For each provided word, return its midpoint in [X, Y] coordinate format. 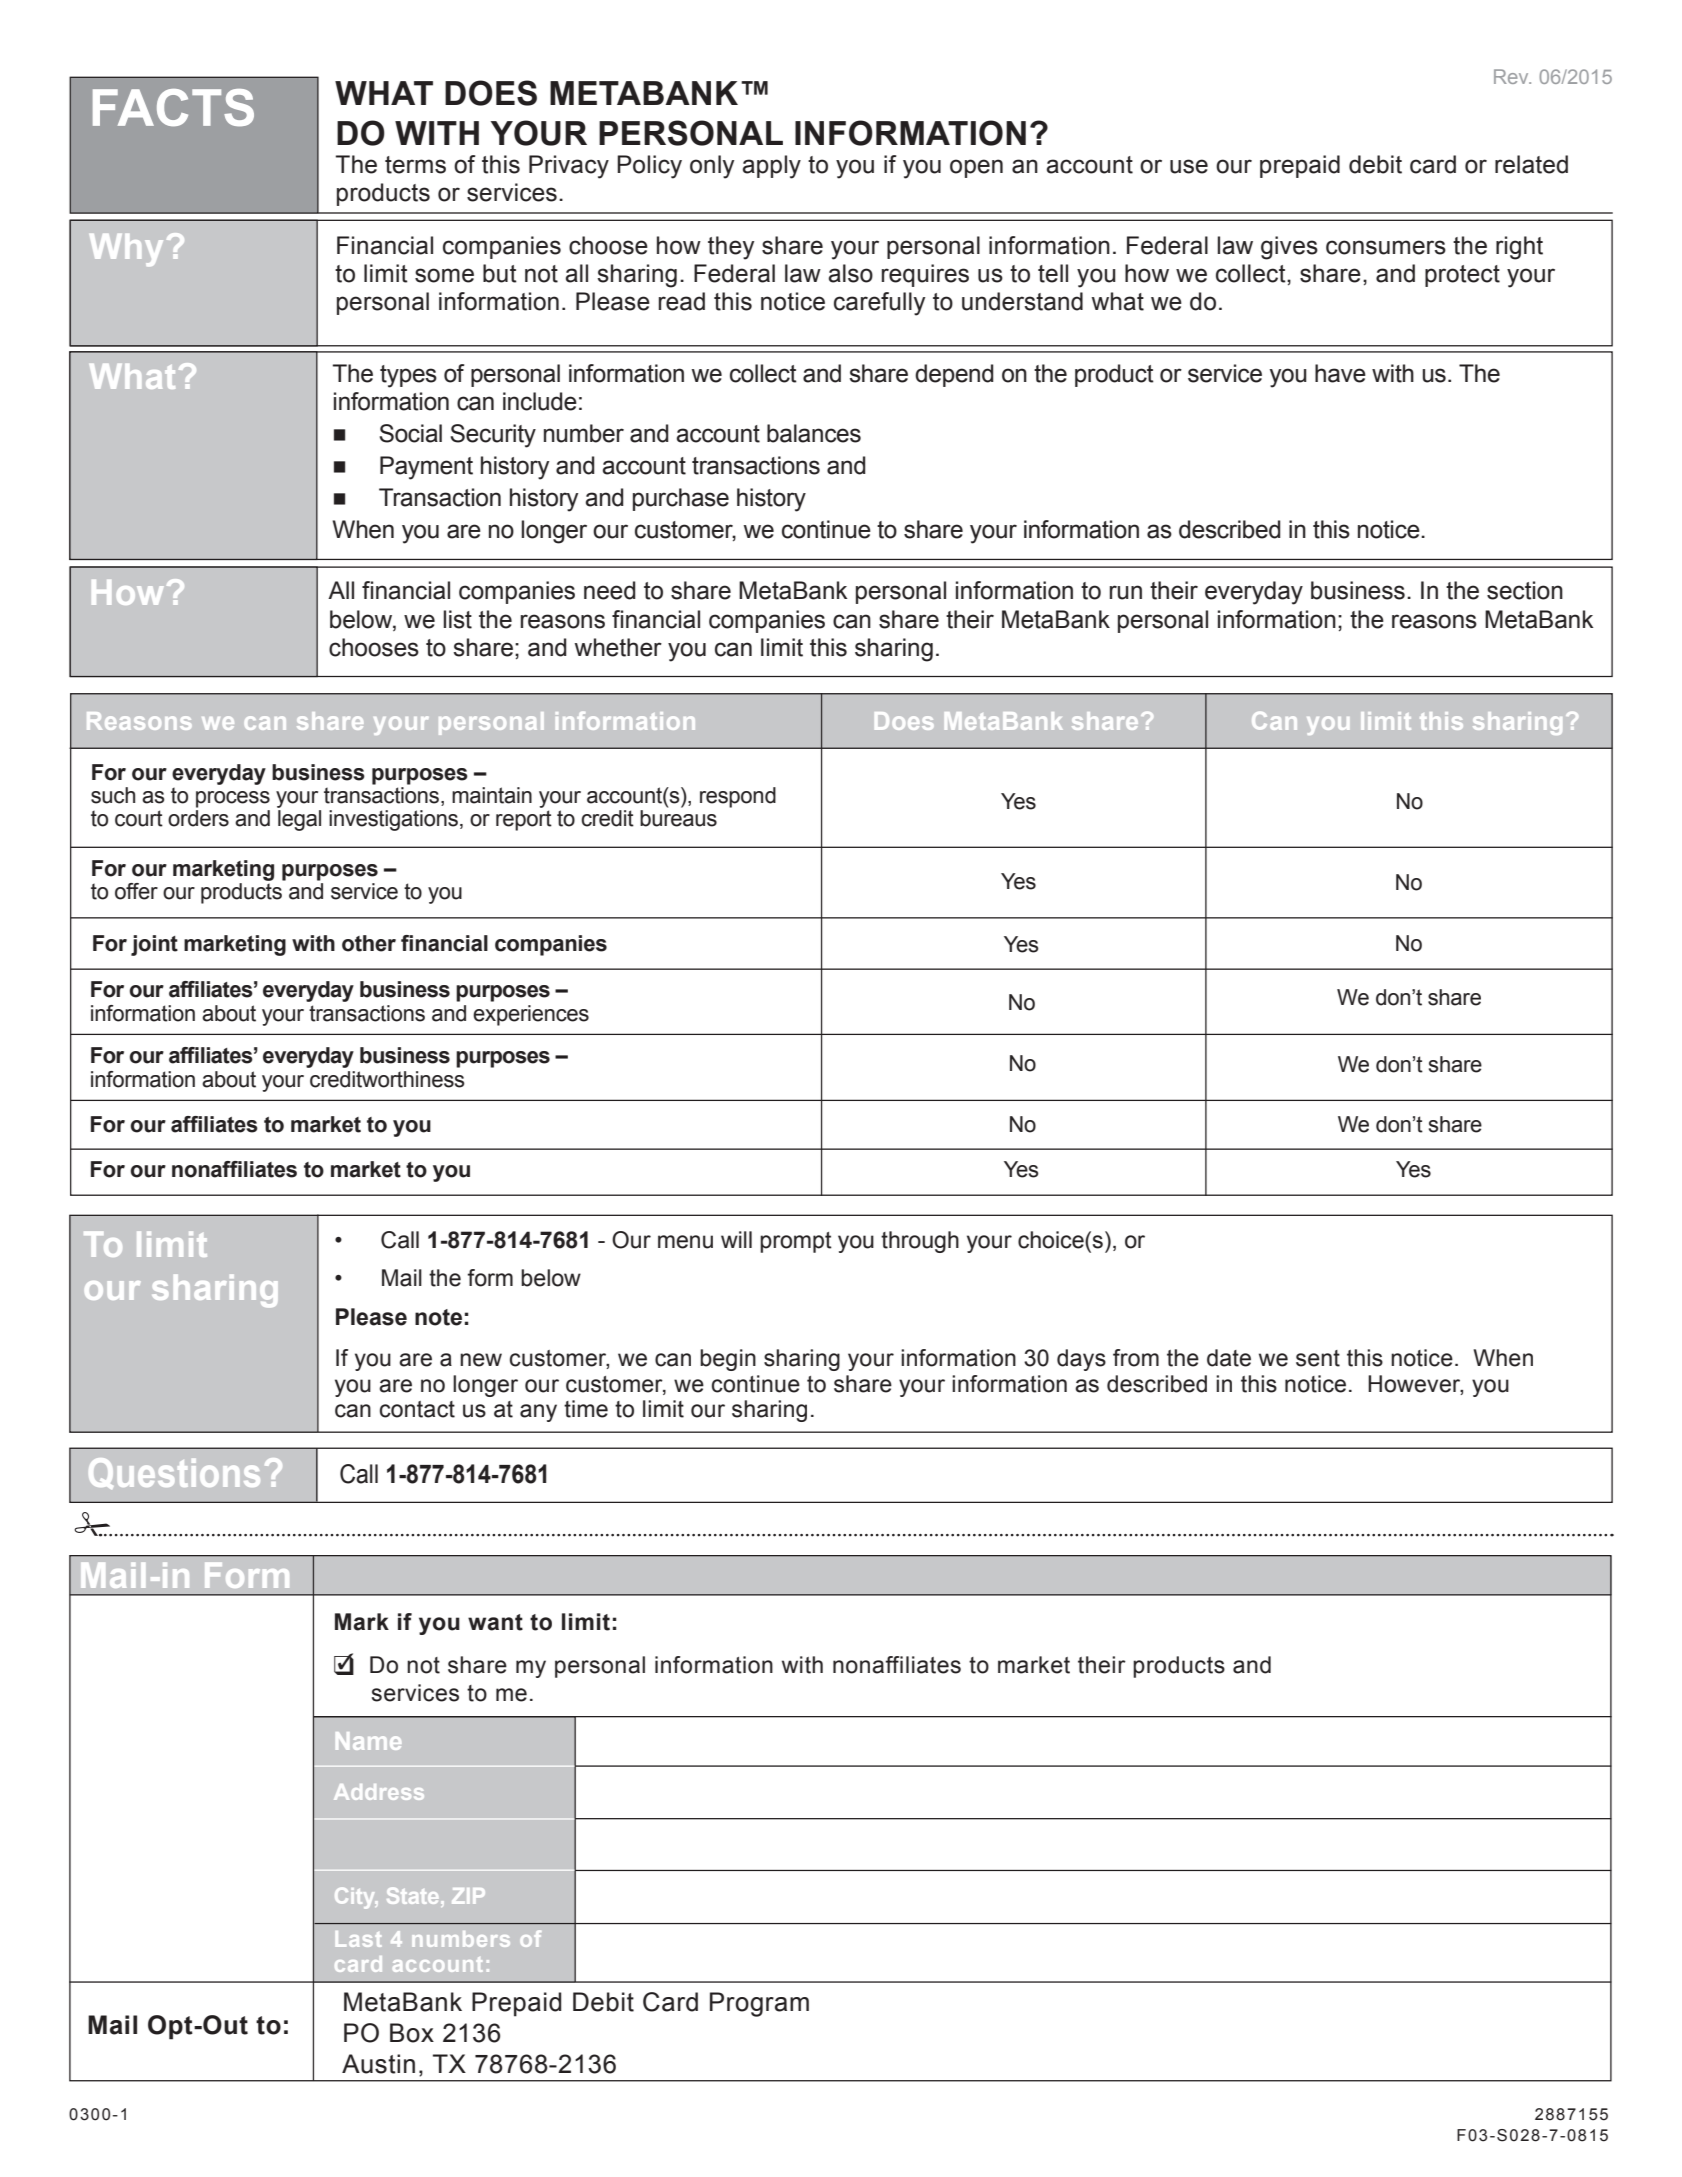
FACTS [173, 107]
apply [771, 167]
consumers [1386, 247]
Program [759, 2004]
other [369, 943]
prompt [796, 1242]
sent [1318, 1358]
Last [358, 1939]
